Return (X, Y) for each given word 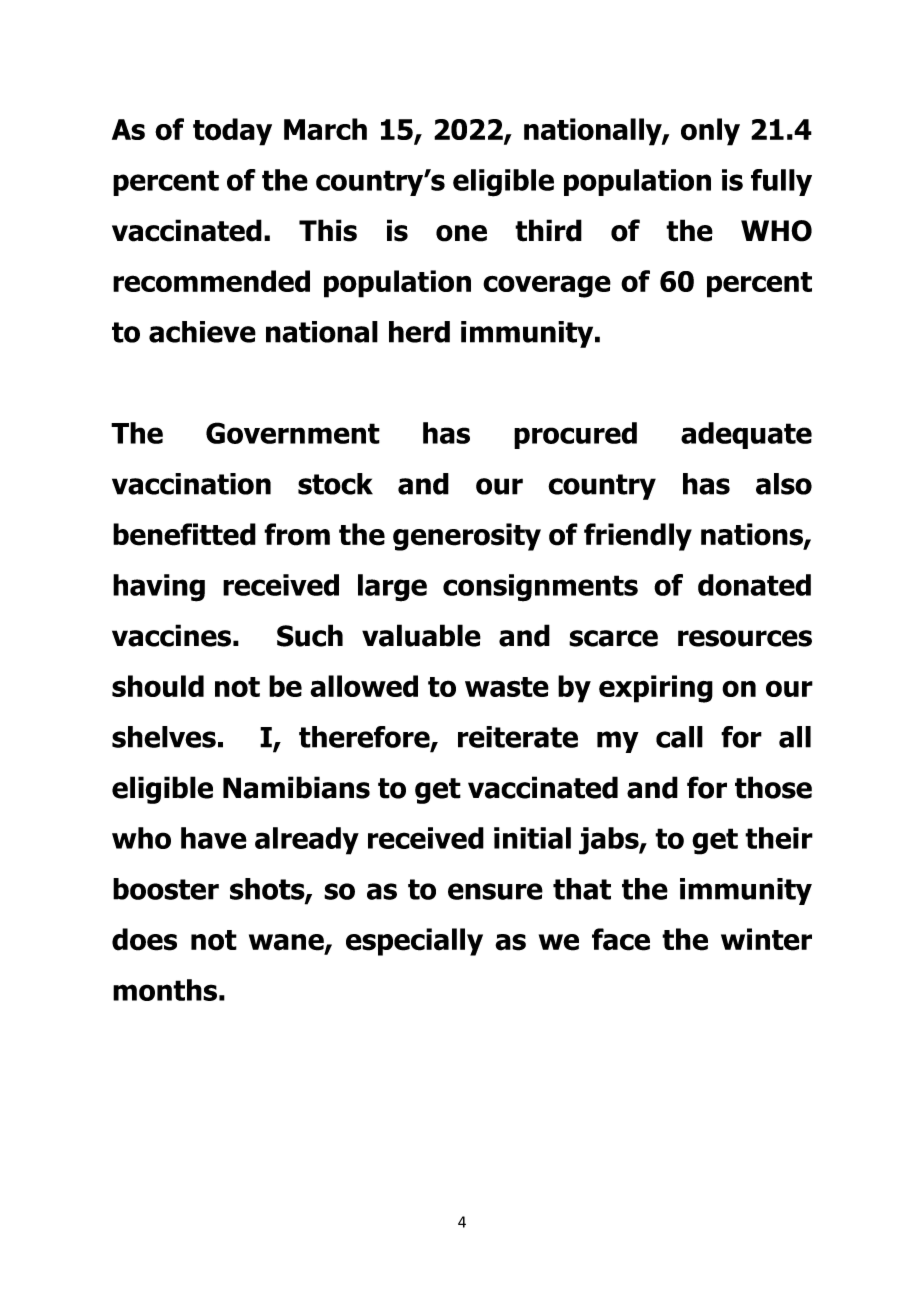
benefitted (184, 534)
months (165, 990)
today (232, 132)
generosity (467, 537)
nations (753, 535)
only (710, 132)
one (461, 233)
